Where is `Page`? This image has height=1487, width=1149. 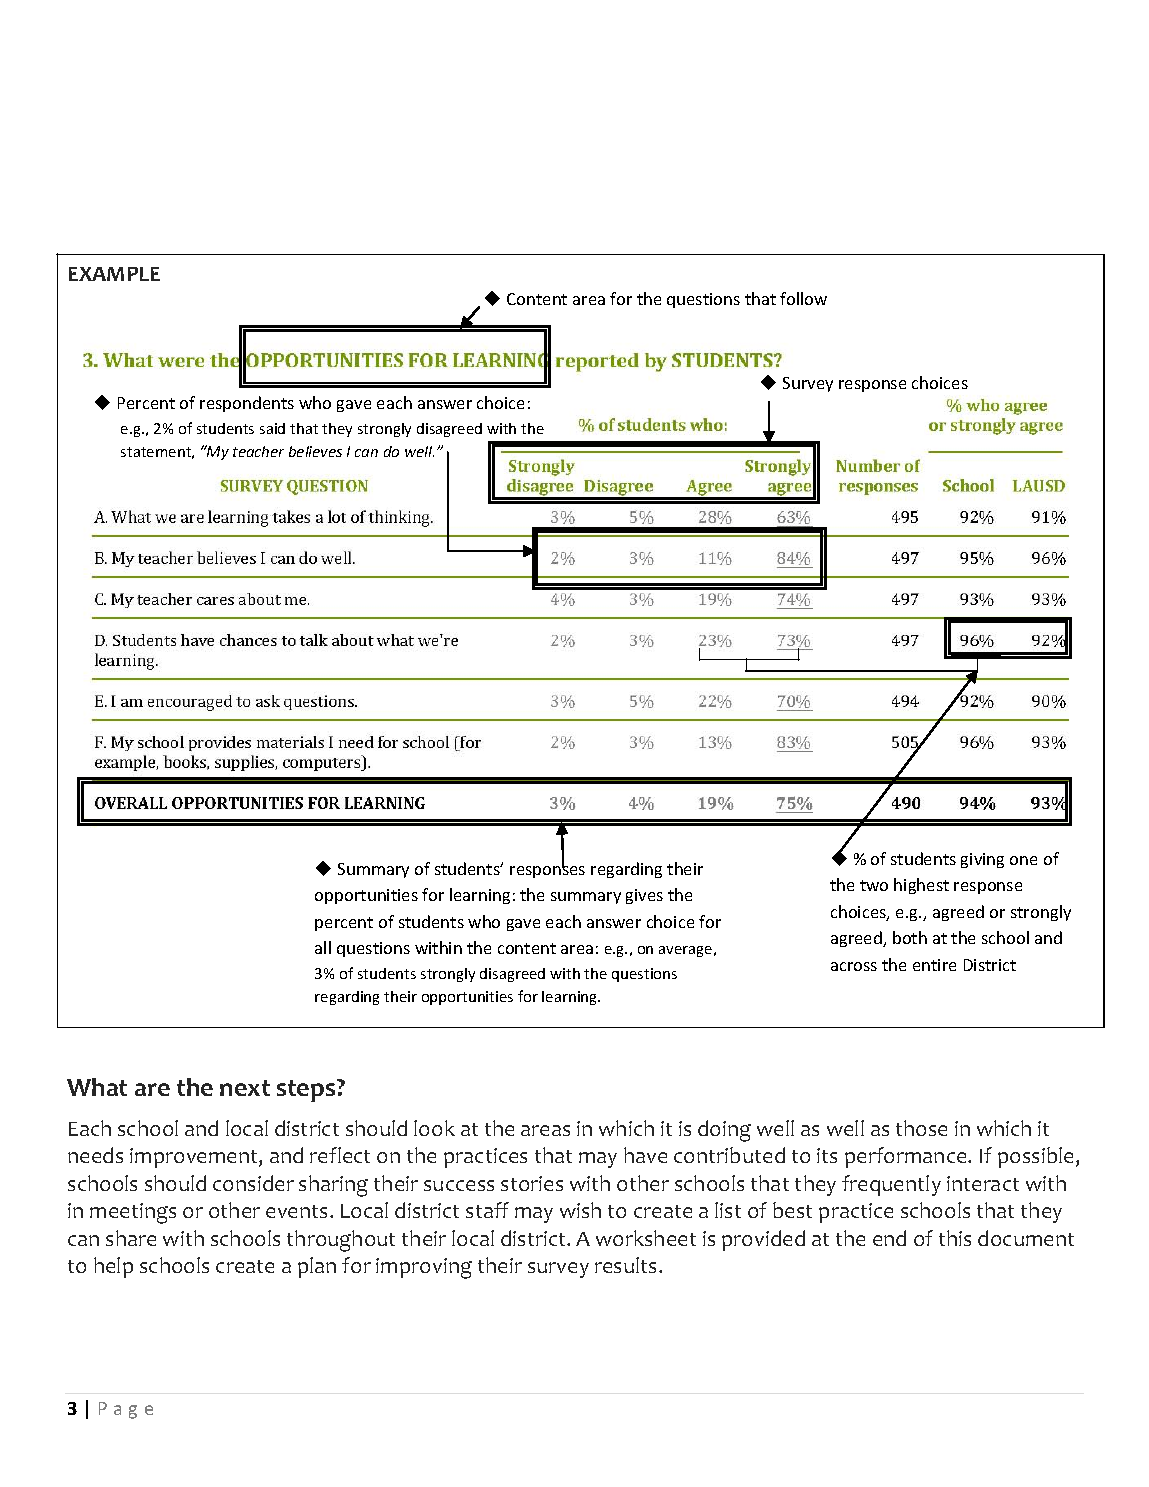 Page is located at coordinates (126, 1410).
